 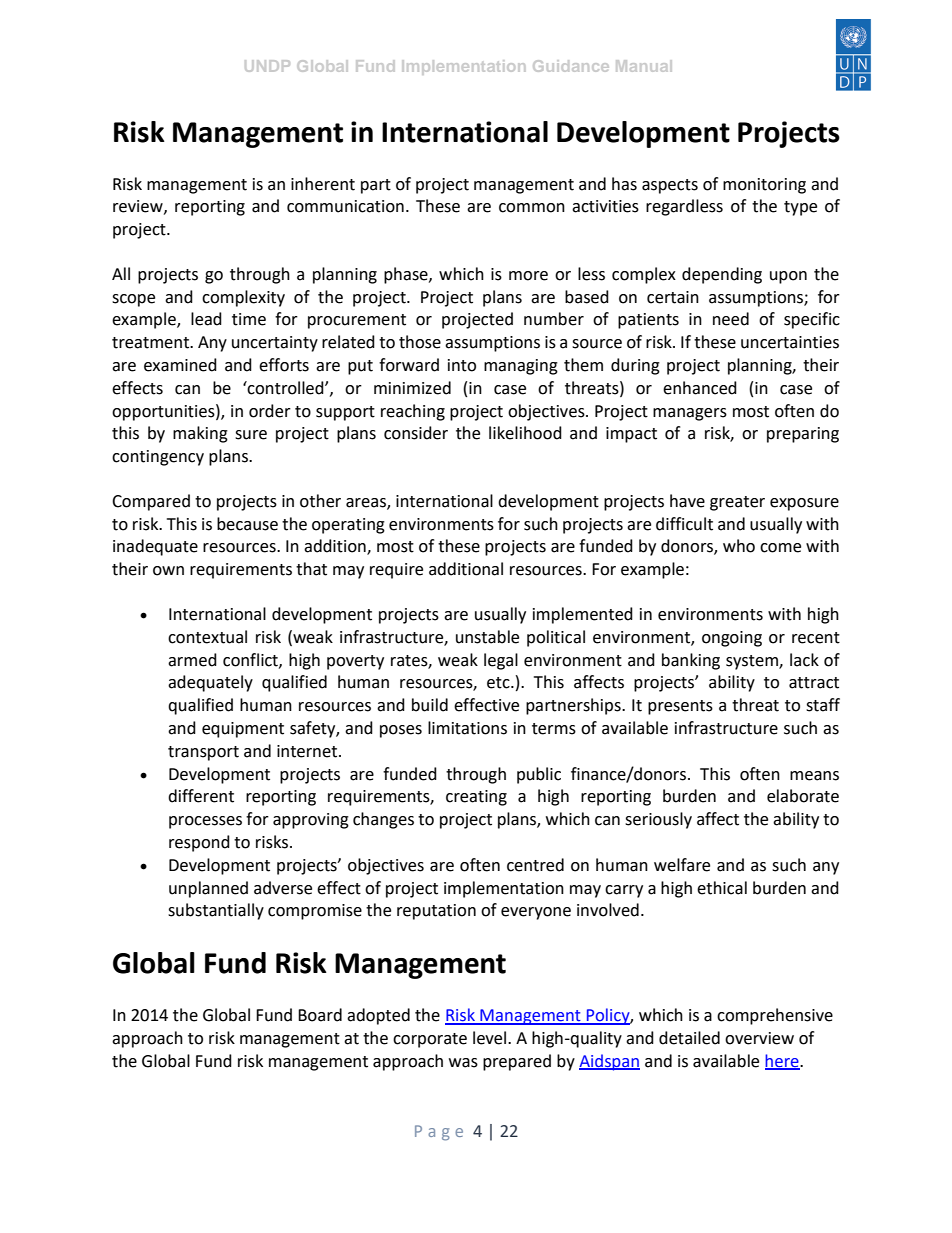 What do you see at coordinates (345, 206) in the image?
I see `communication` at bounding box center [345, 206].
